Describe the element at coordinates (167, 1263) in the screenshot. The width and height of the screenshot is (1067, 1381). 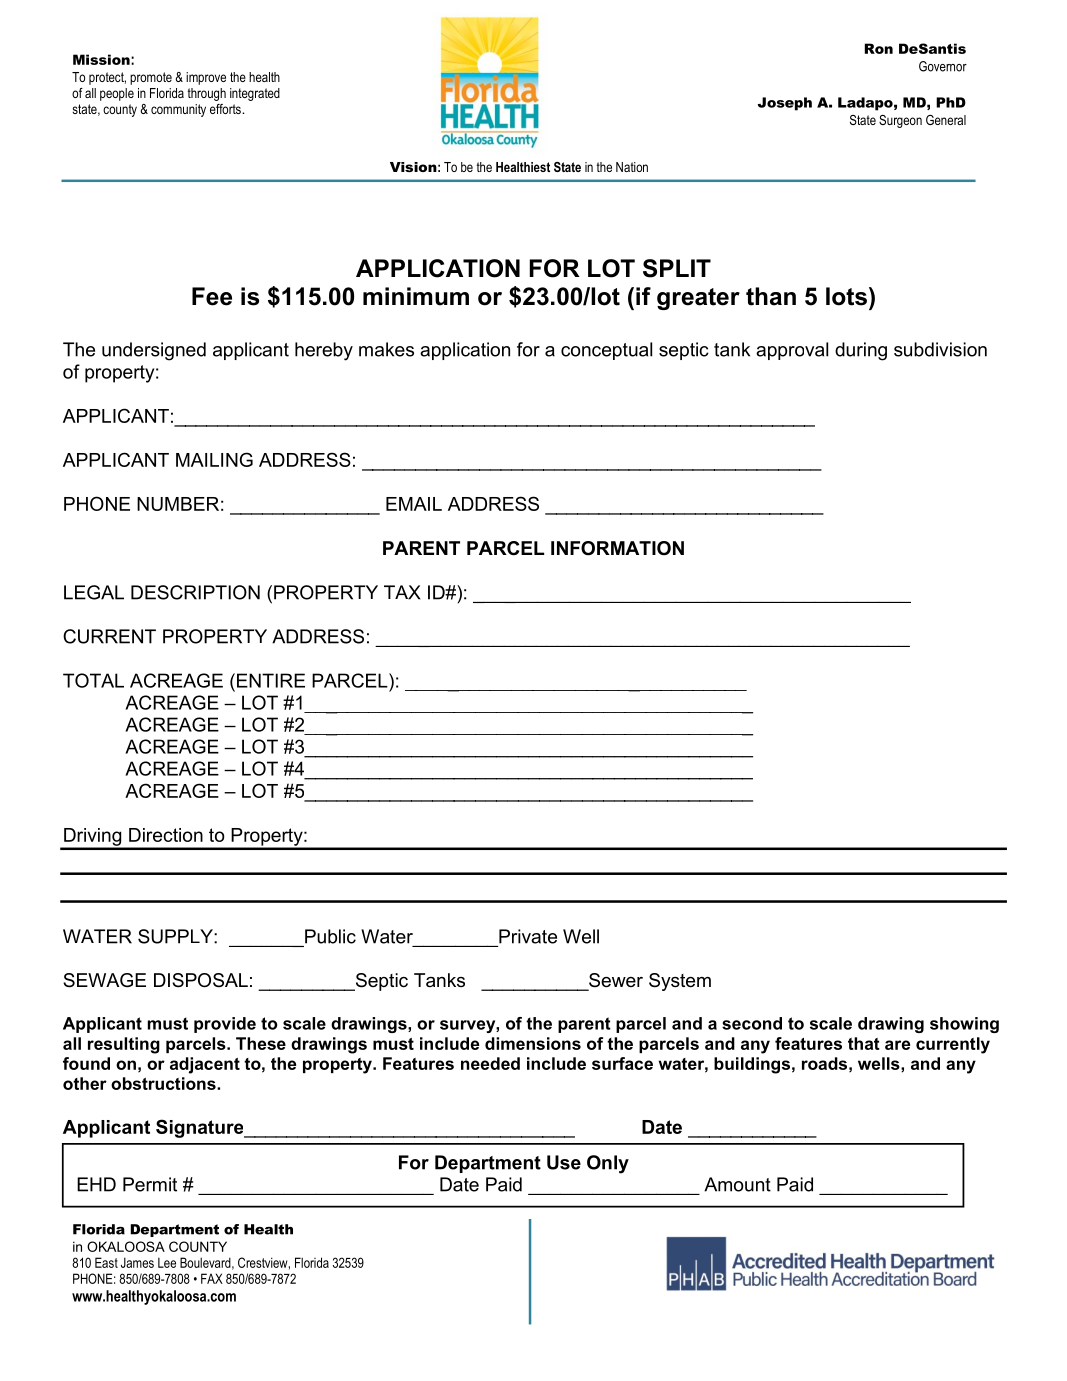
I see `Lee` at that location.
